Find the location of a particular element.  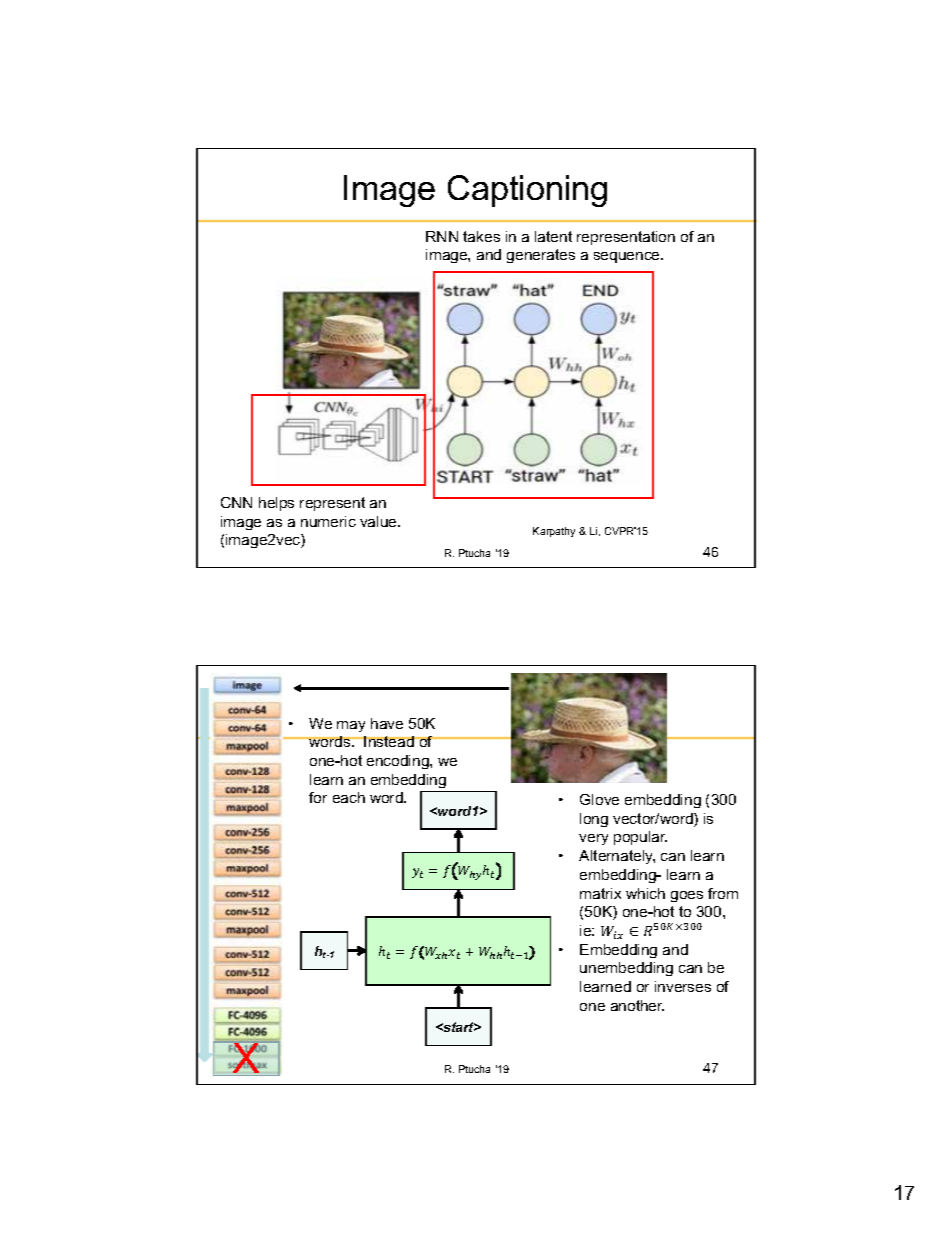

encoding is located at coordinates (399, 762).
